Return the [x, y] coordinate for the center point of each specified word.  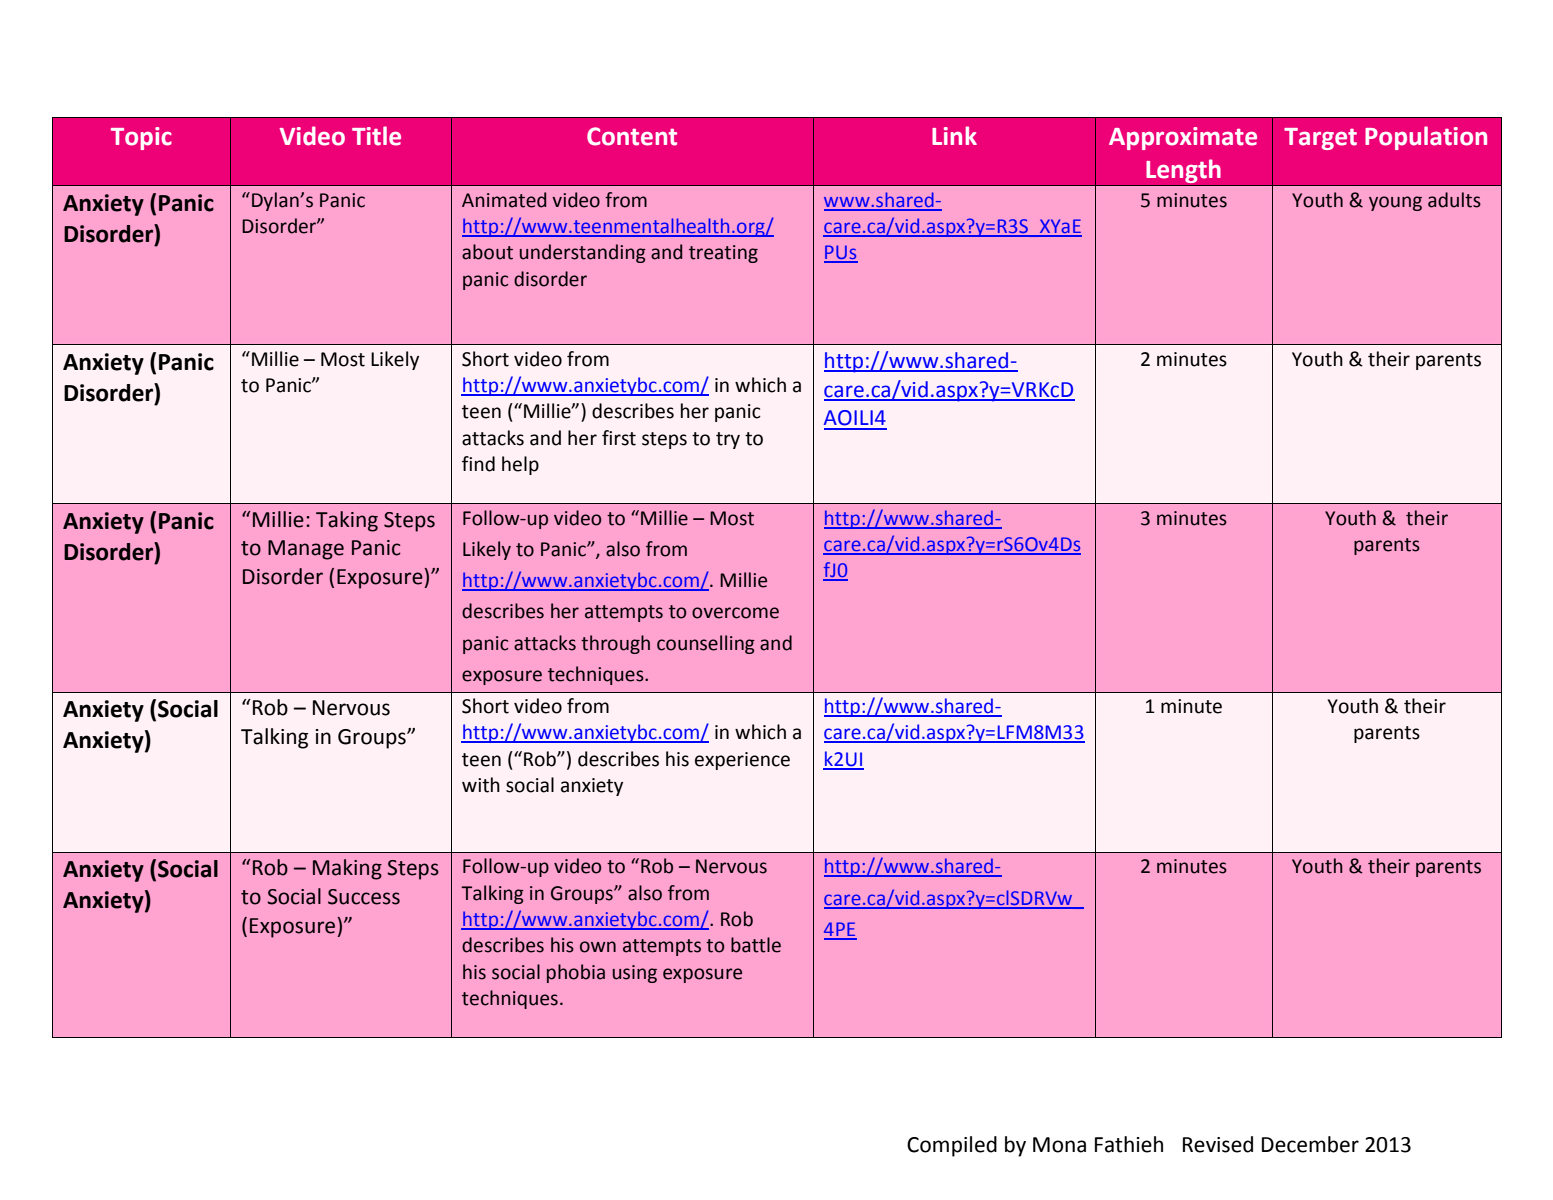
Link [954, 135]
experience [742, 761]
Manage [306, 550]
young [1395, 203]
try [728, 440]
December [1310, 1144]
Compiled [952, 1146]
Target [1320, 139]
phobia [576, 973]
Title [376, 136]
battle [756, 945]
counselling [706, 644]
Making [347, 869]
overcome [735, 613]
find [478, 464]
